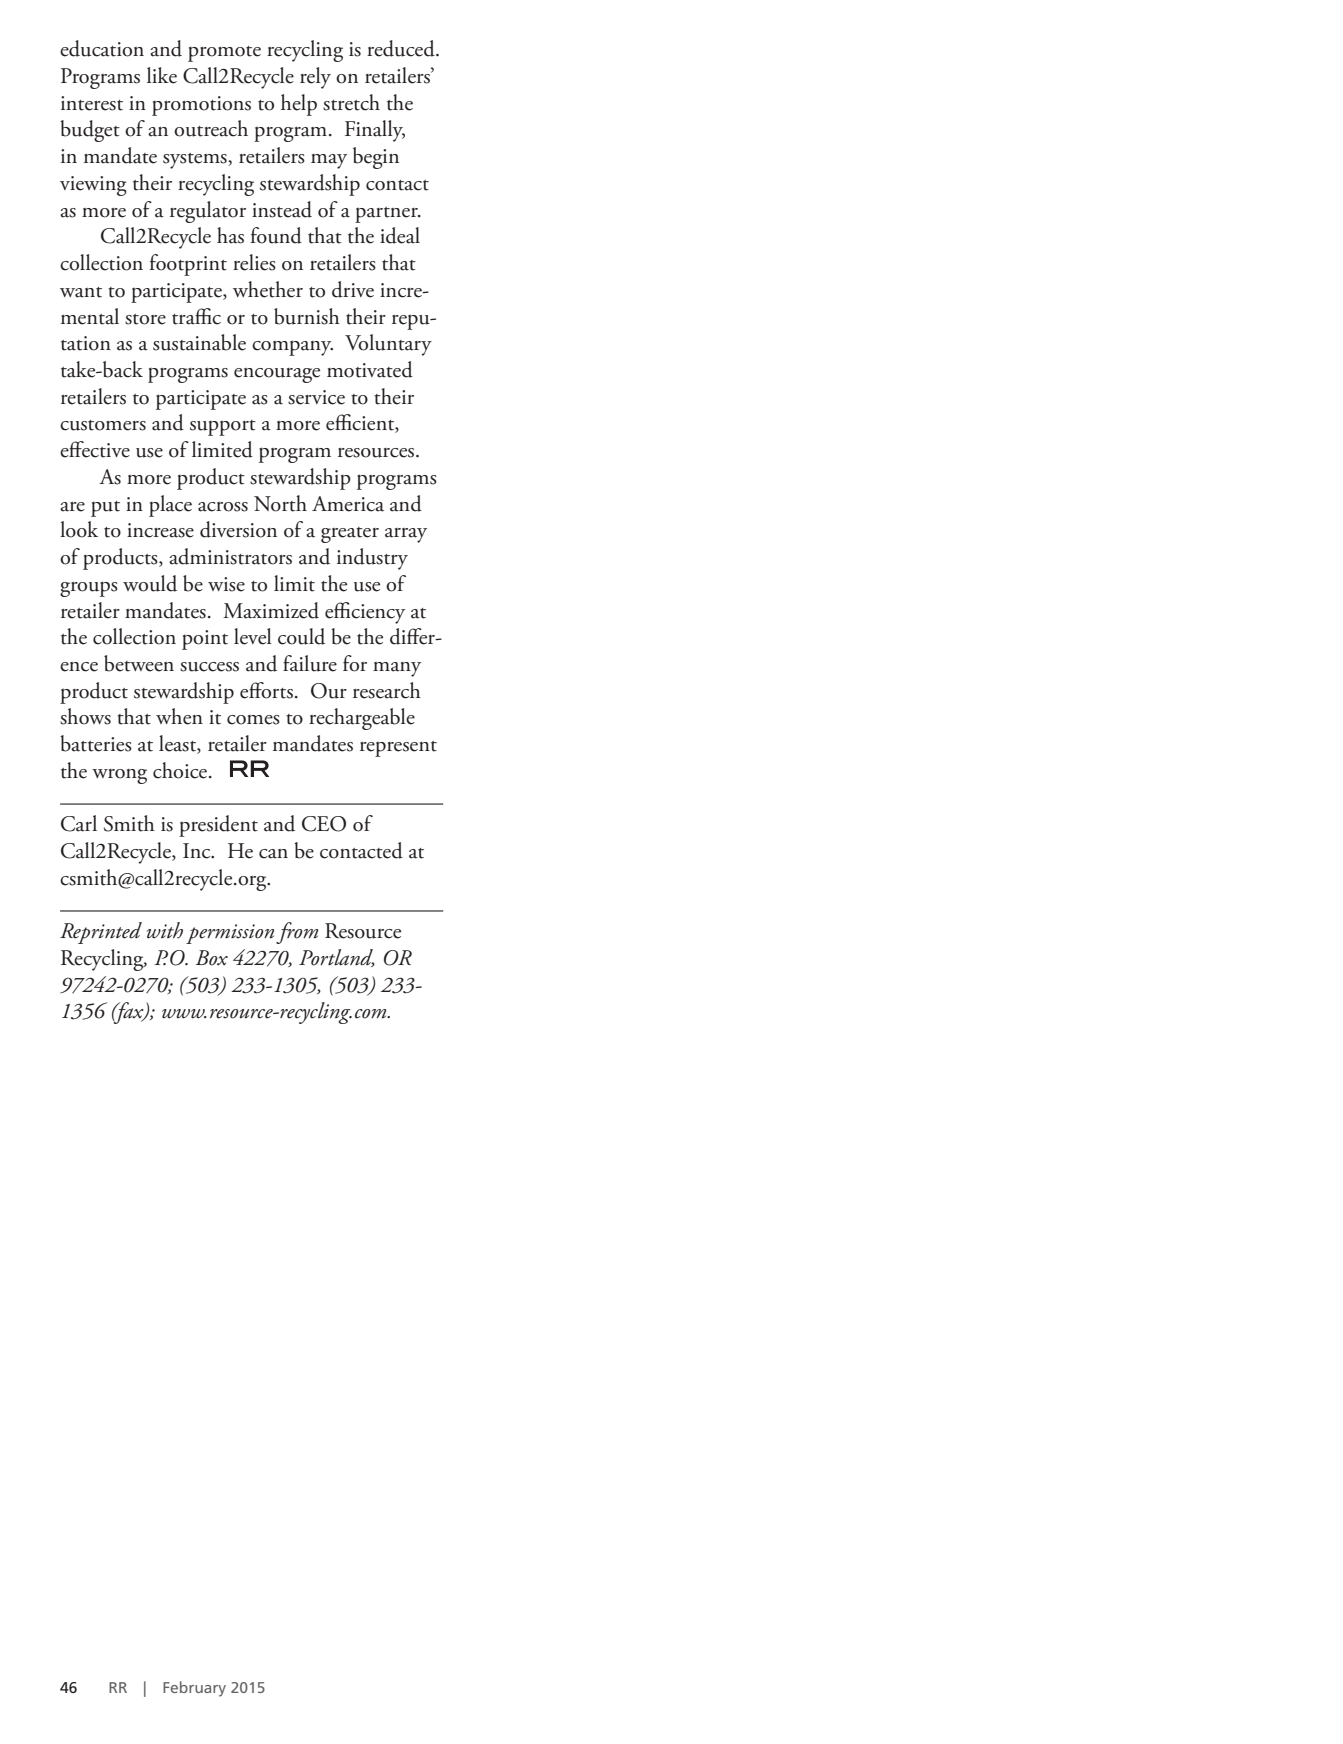 This document has height=1744, width=1343. I want to click on CEO, so click(324, 824).
